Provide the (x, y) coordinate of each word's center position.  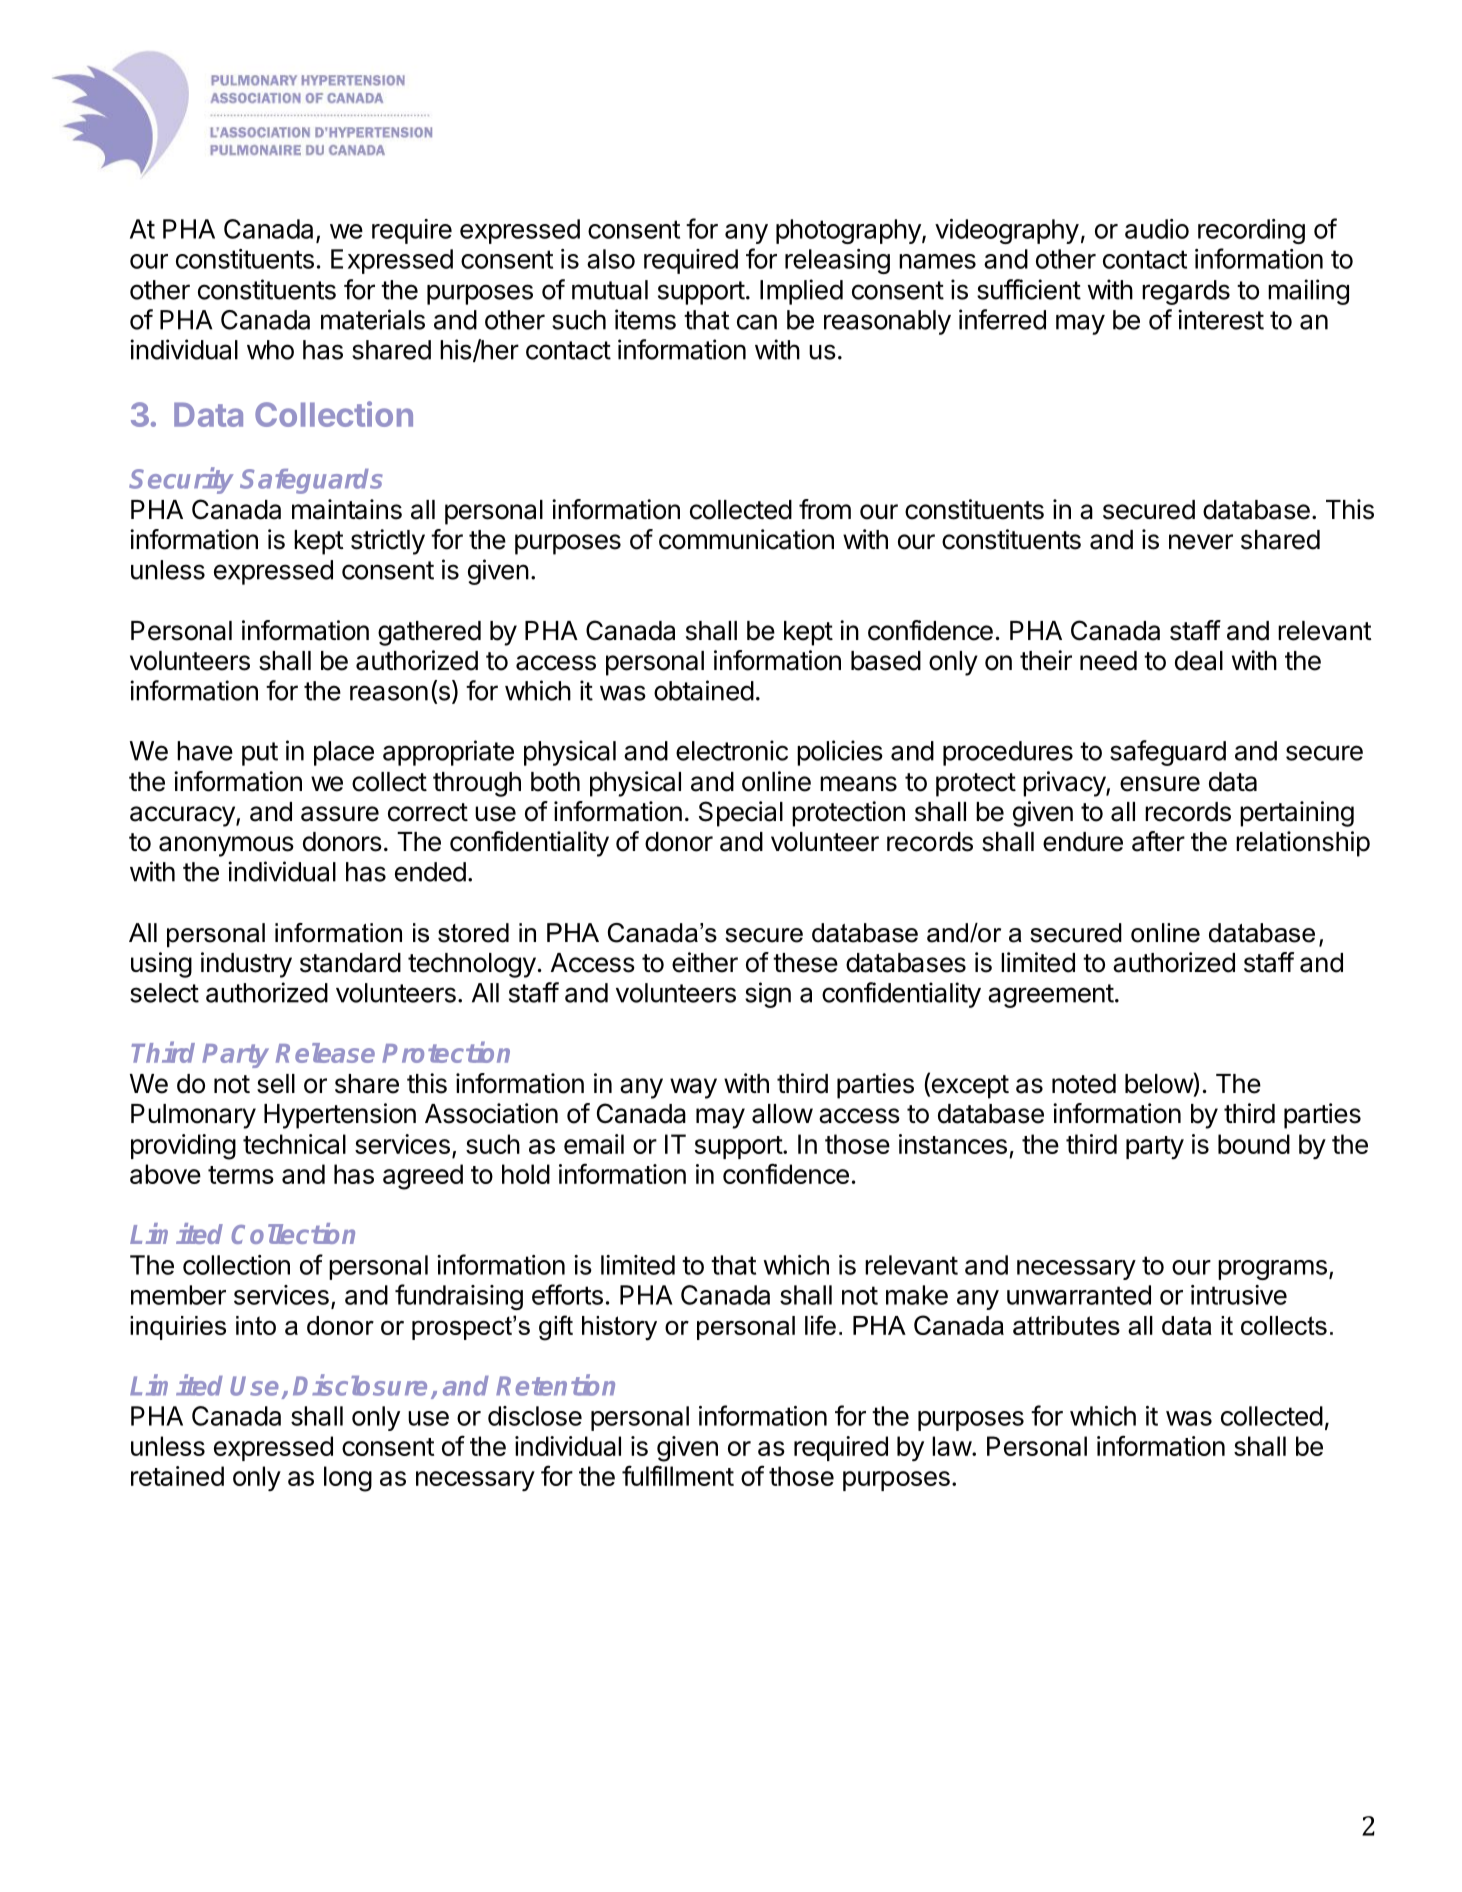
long (348, 1479)
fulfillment (678, 1475)
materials (373, 319)
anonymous (226, 846)
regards (1186, 292)
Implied (801, 292)
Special (741, 814)
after (1158, 841)
